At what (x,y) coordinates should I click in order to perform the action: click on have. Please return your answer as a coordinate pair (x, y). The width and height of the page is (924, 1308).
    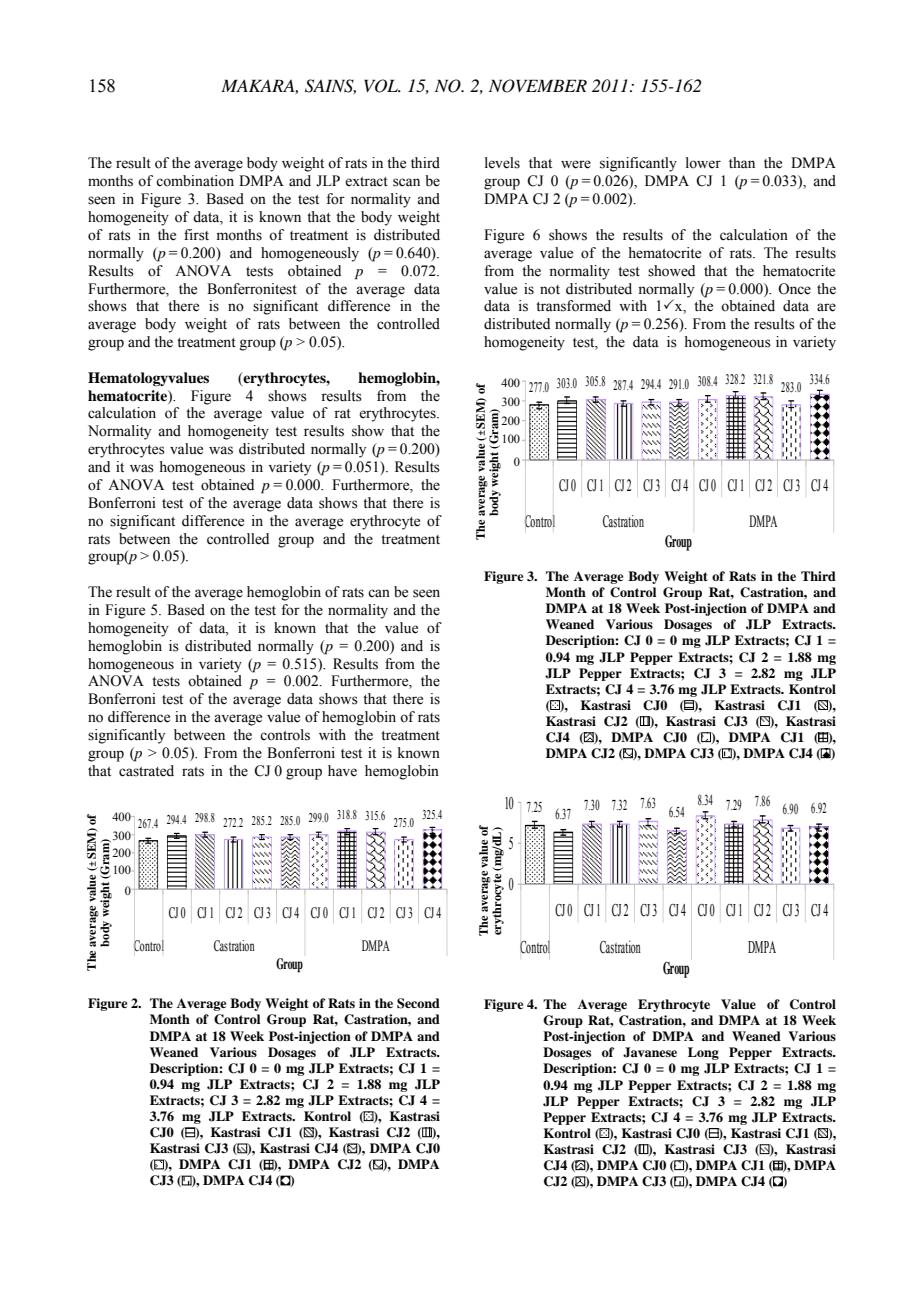
    Looking at the image, I should click on (342, 771).
